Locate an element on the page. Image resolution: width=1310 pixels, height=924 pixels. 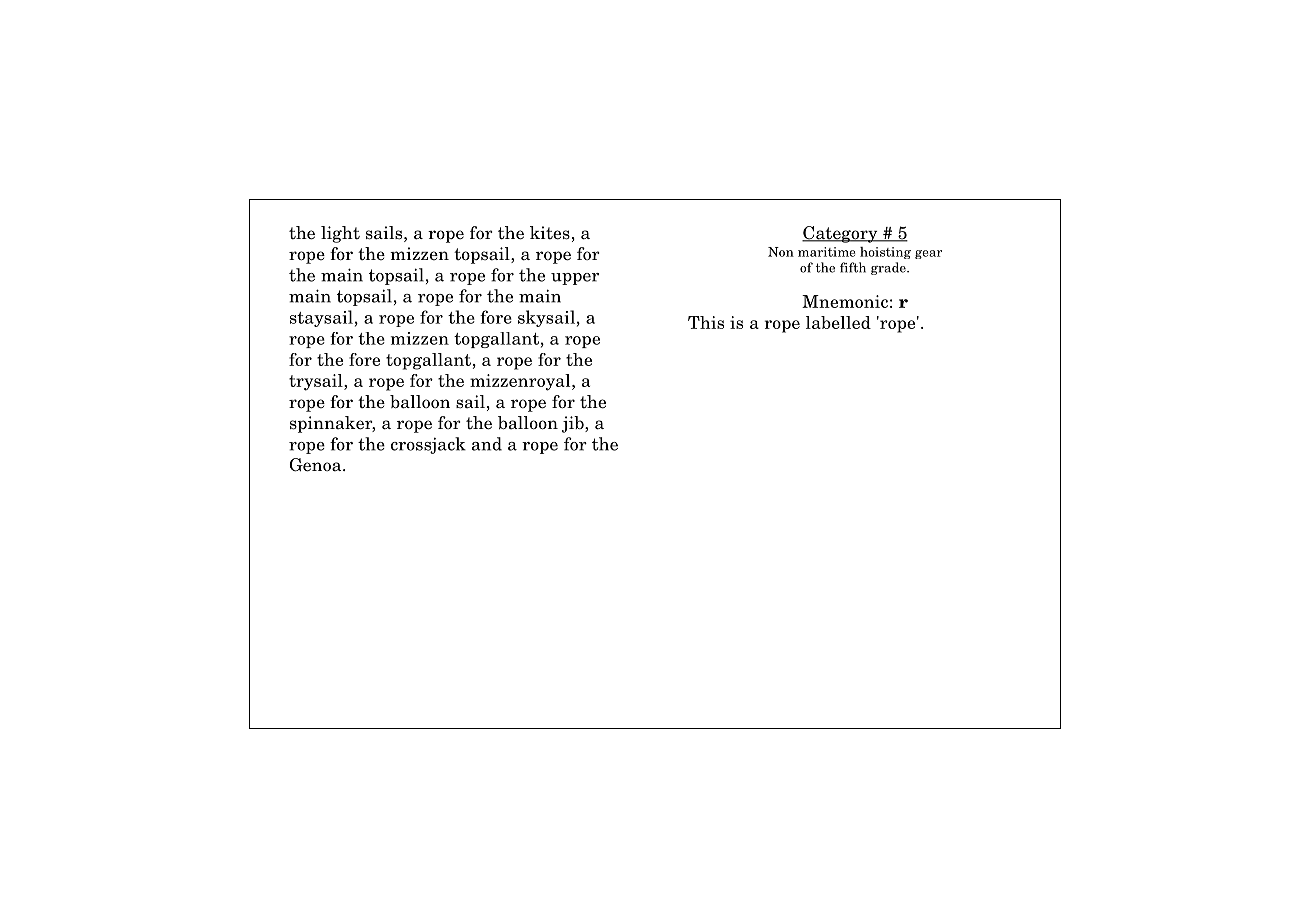
Mnemonic is located at coordinates (845, 301).
